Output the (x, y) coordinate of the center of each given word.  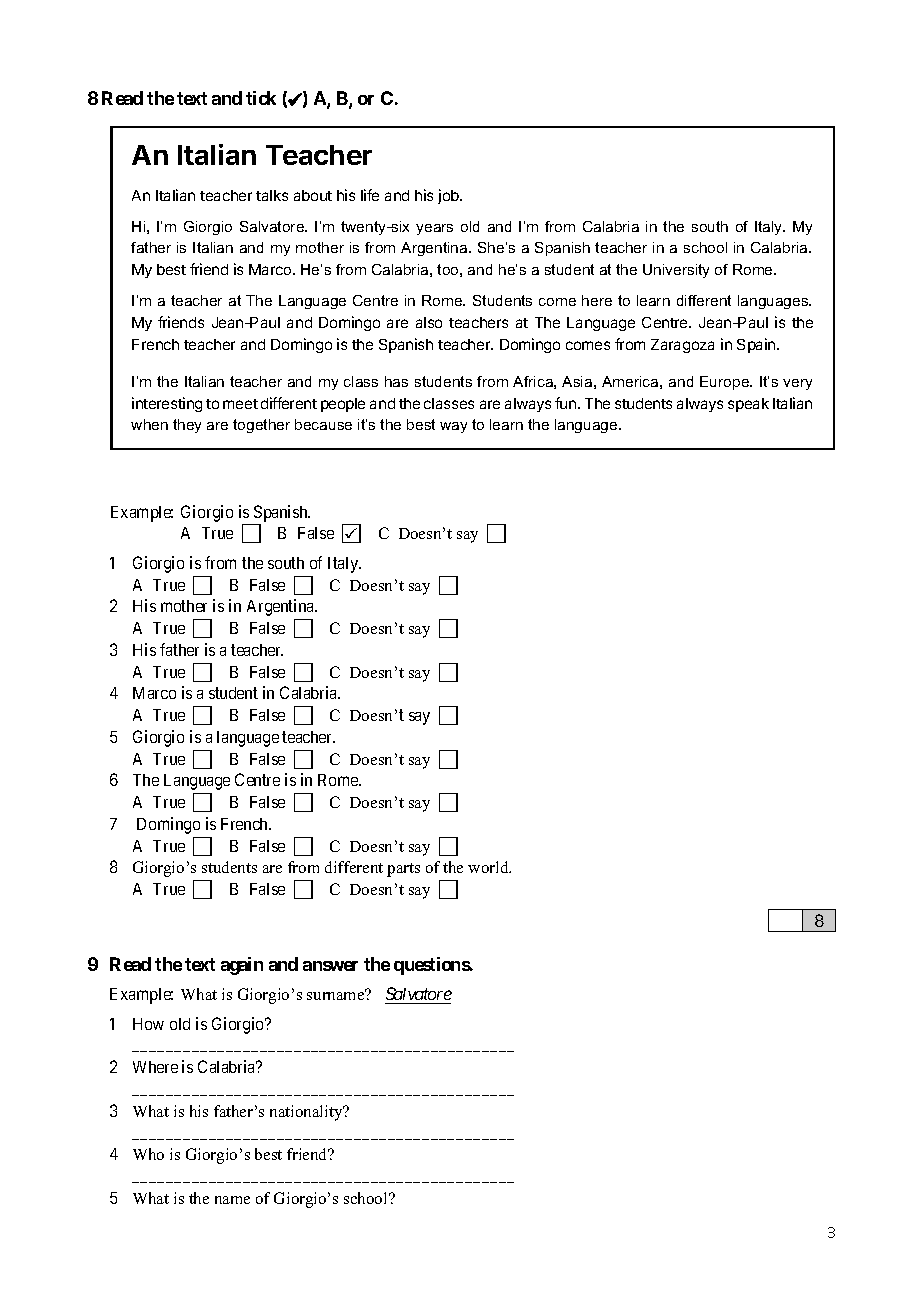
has (396, 381)
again (242, 966)
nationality (307, 1113)
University (676, 271)
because (323, 424)
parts (403, 870)
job (449, 196)
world (489, 867)
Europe (726, 383)
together (261, 426)
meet (240, 404)
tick (261, 98)
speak (748, 405)
